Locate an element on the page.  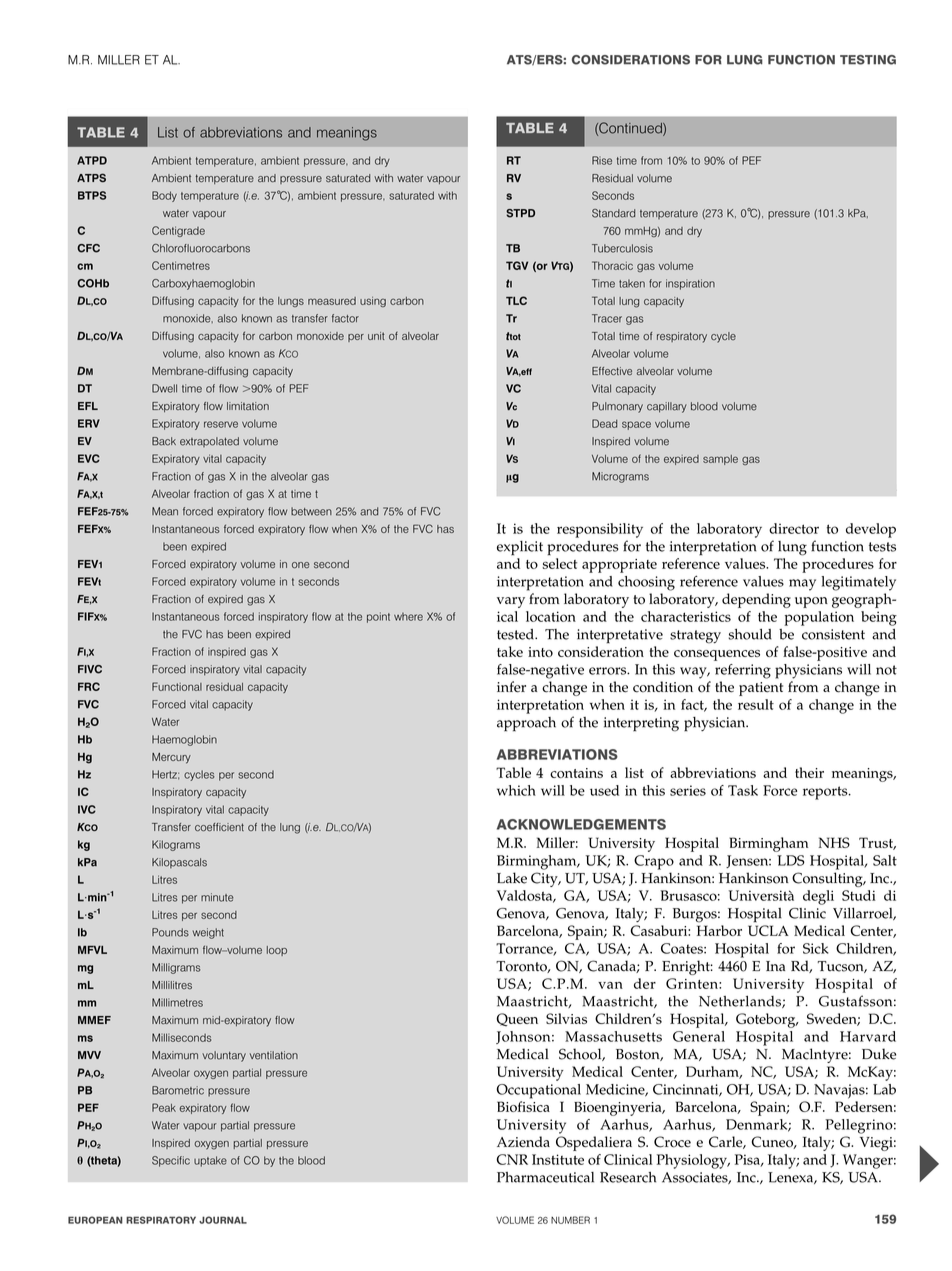
UCLA is located at coordinates (768, 930).
